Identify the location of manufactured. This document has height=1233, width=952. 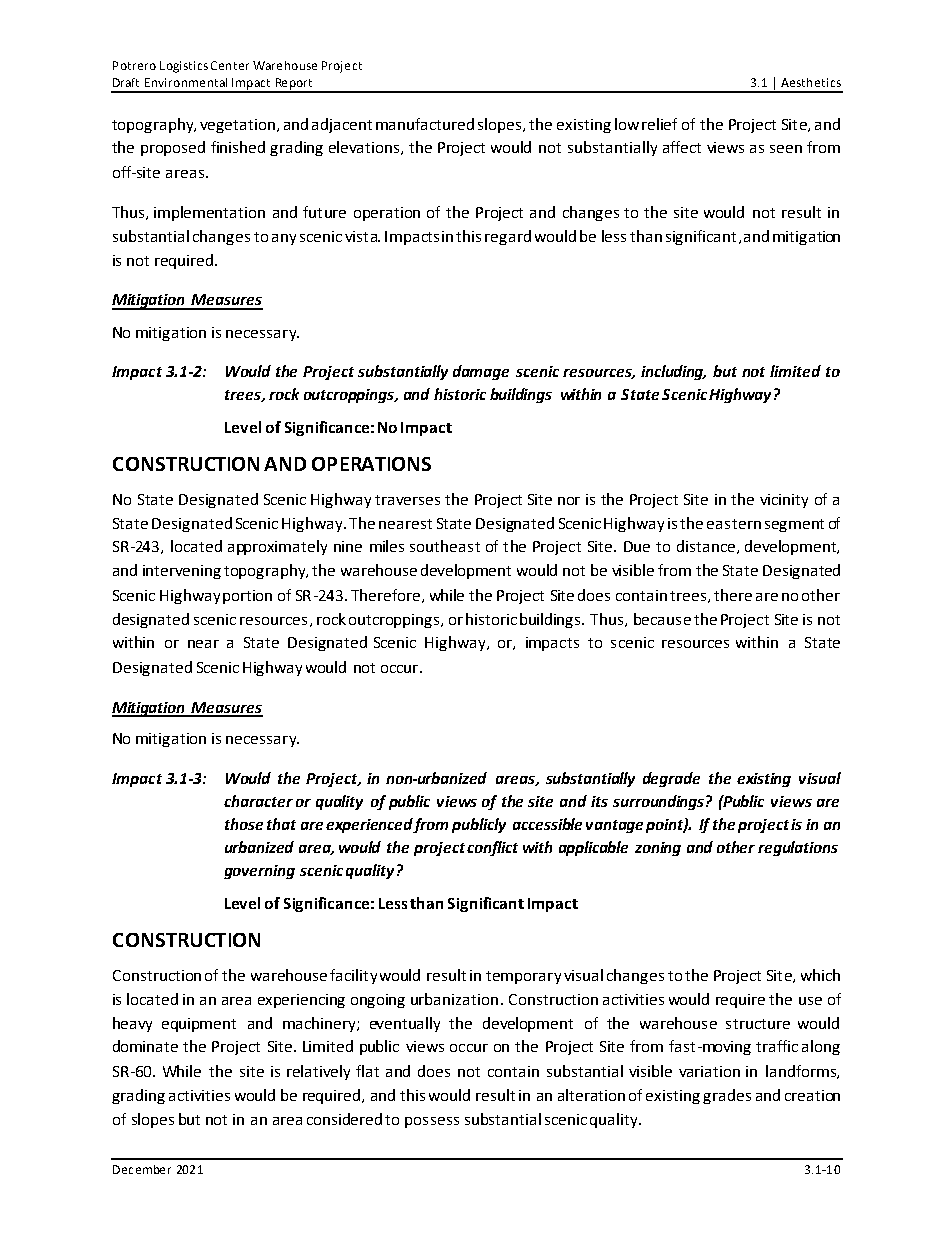
(425, 124).
